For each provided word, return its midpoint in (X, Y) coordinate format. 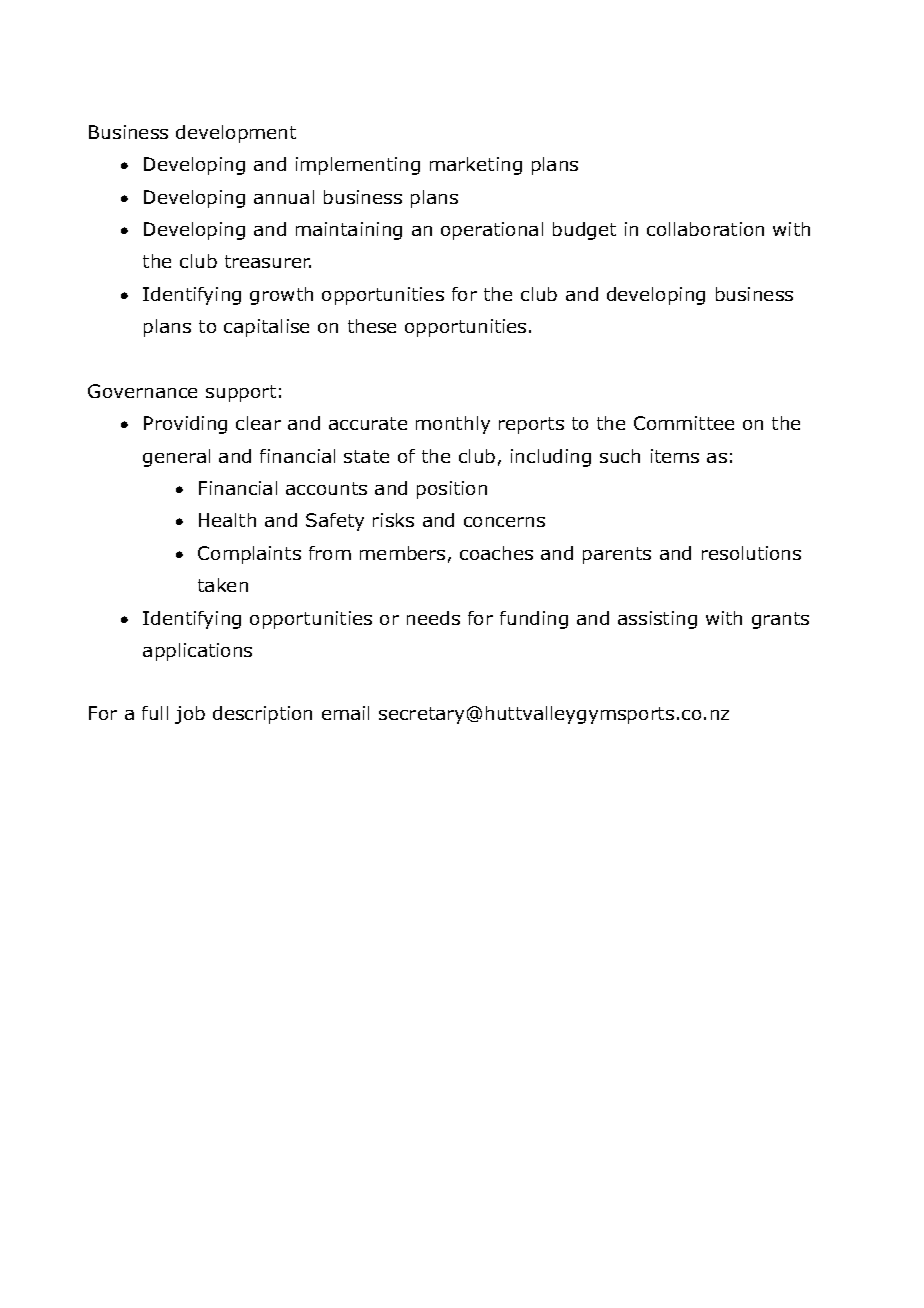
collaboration (705, 229)
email (345, 713)
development (236, 134)
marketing (476, 166)
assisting (657, 620)
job (190, 715)
